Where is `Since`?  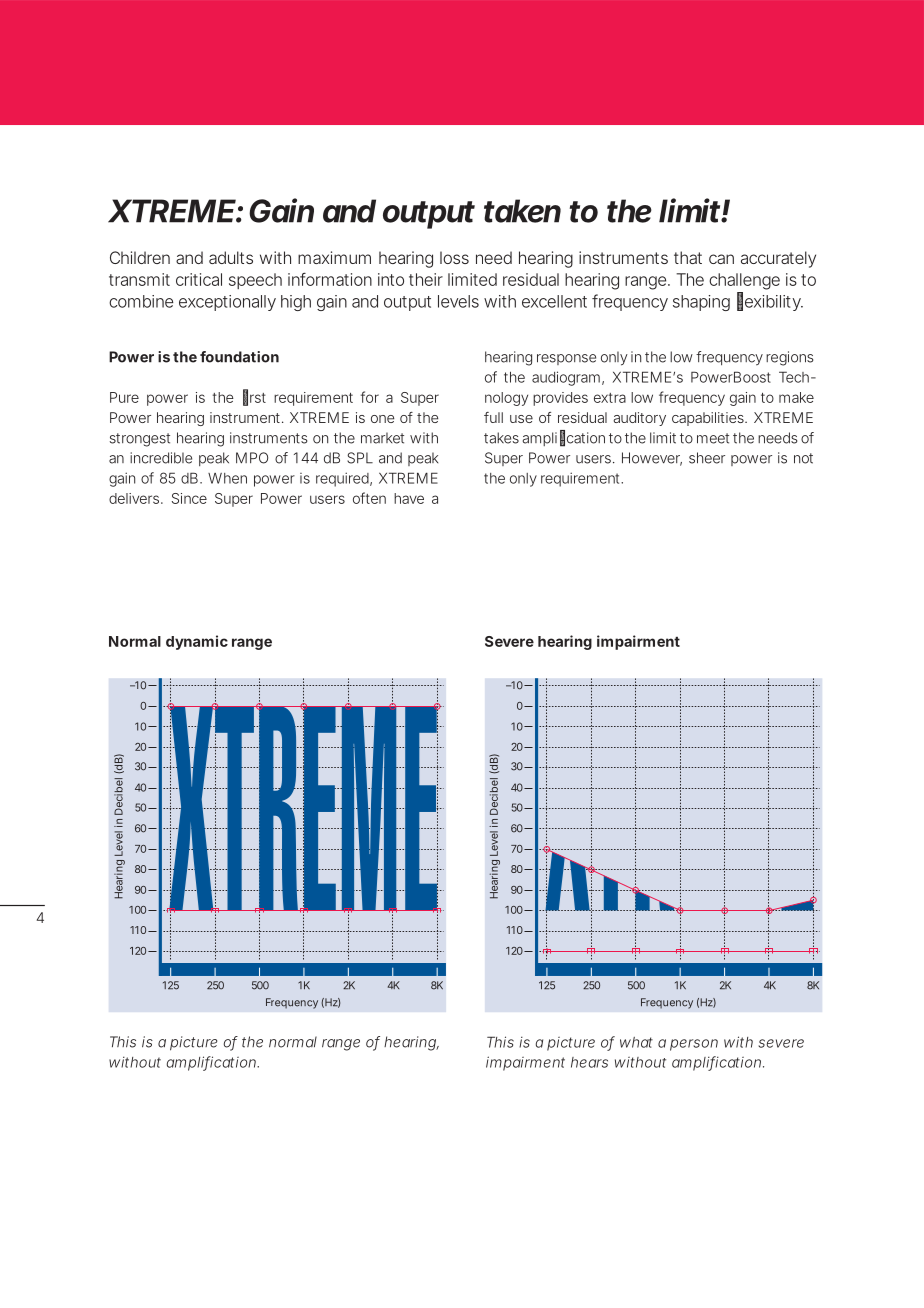 Since is located at coordinates (189, 498).
